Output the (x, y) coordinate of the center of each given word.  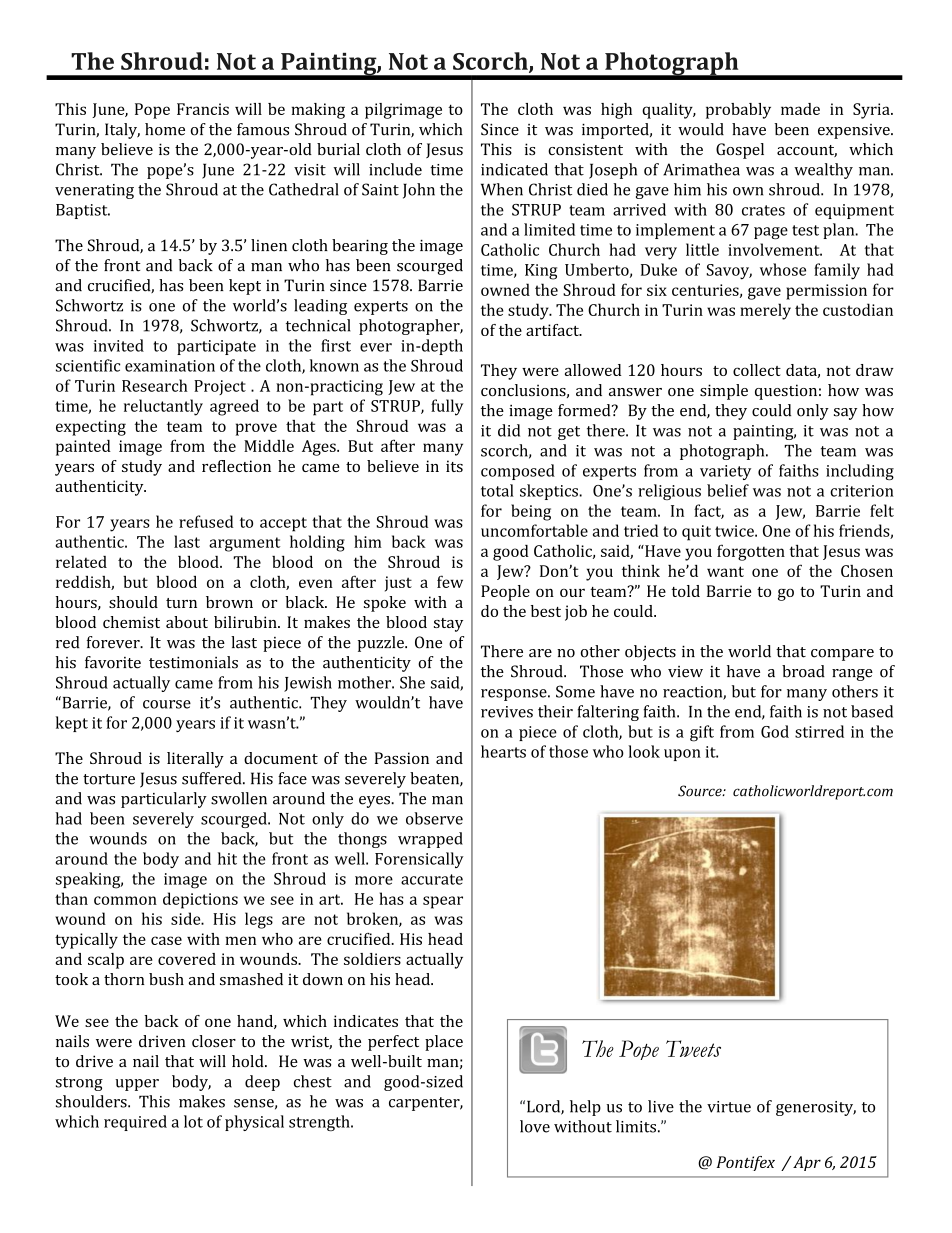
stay (448, 625)
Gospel (740, 151)
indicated (514, 169)
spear (443, 902)
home (165, 129)
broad (803, 671)
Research (155, 385)
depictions (200, 900)
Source (701, 791)
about (187, 622)
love (535, 1126)
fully (447, 407)
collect (757, 370)
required (135, 1123)
